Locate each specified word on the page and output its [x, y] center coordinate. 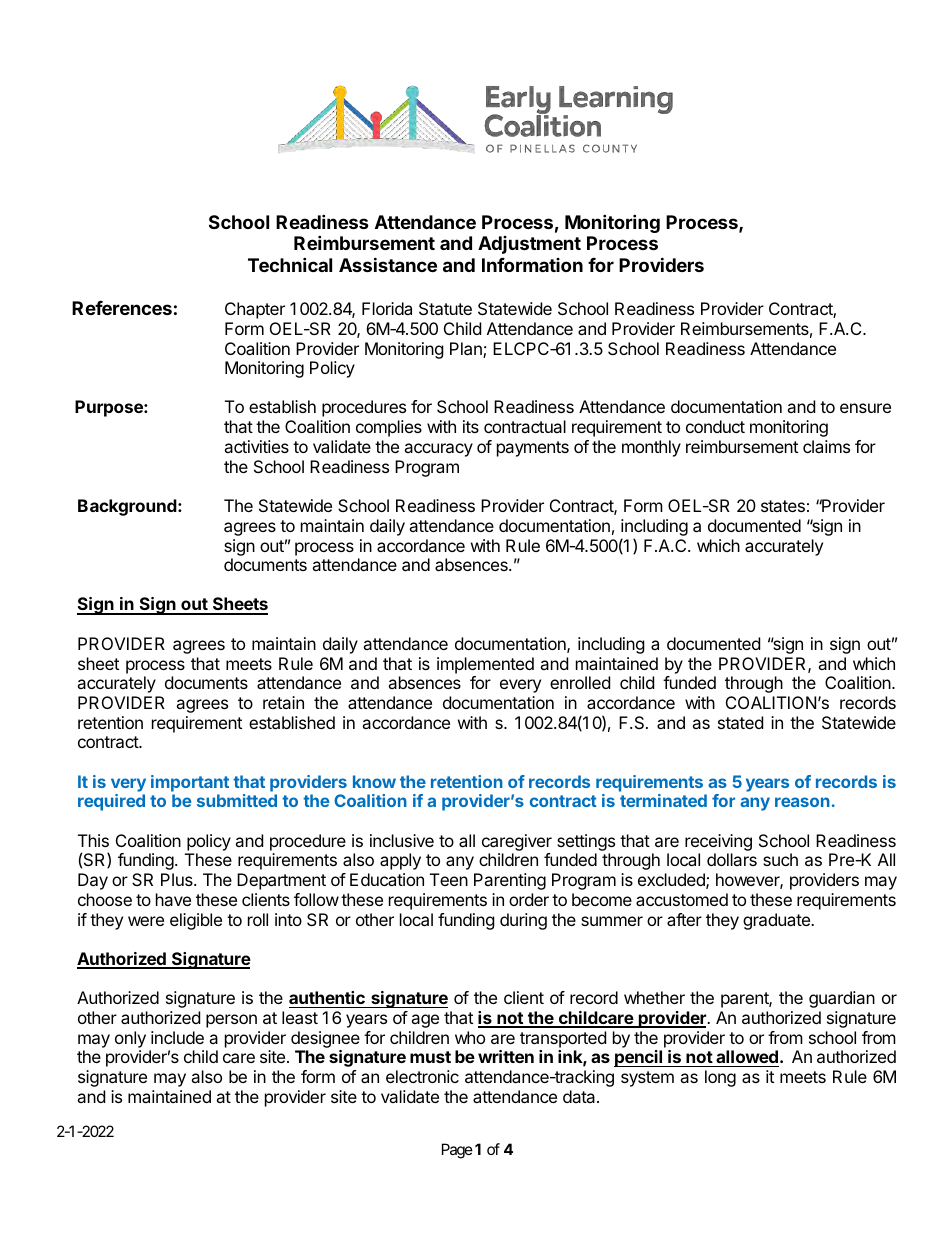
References [122, 308]
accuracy [438, 450]
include [177, 1037]
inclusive [402, 840]
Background [128, 507]
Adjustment [529, 245]
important [190, 783]
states [783, 506]
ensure [865, 408]
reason [802, 802]
